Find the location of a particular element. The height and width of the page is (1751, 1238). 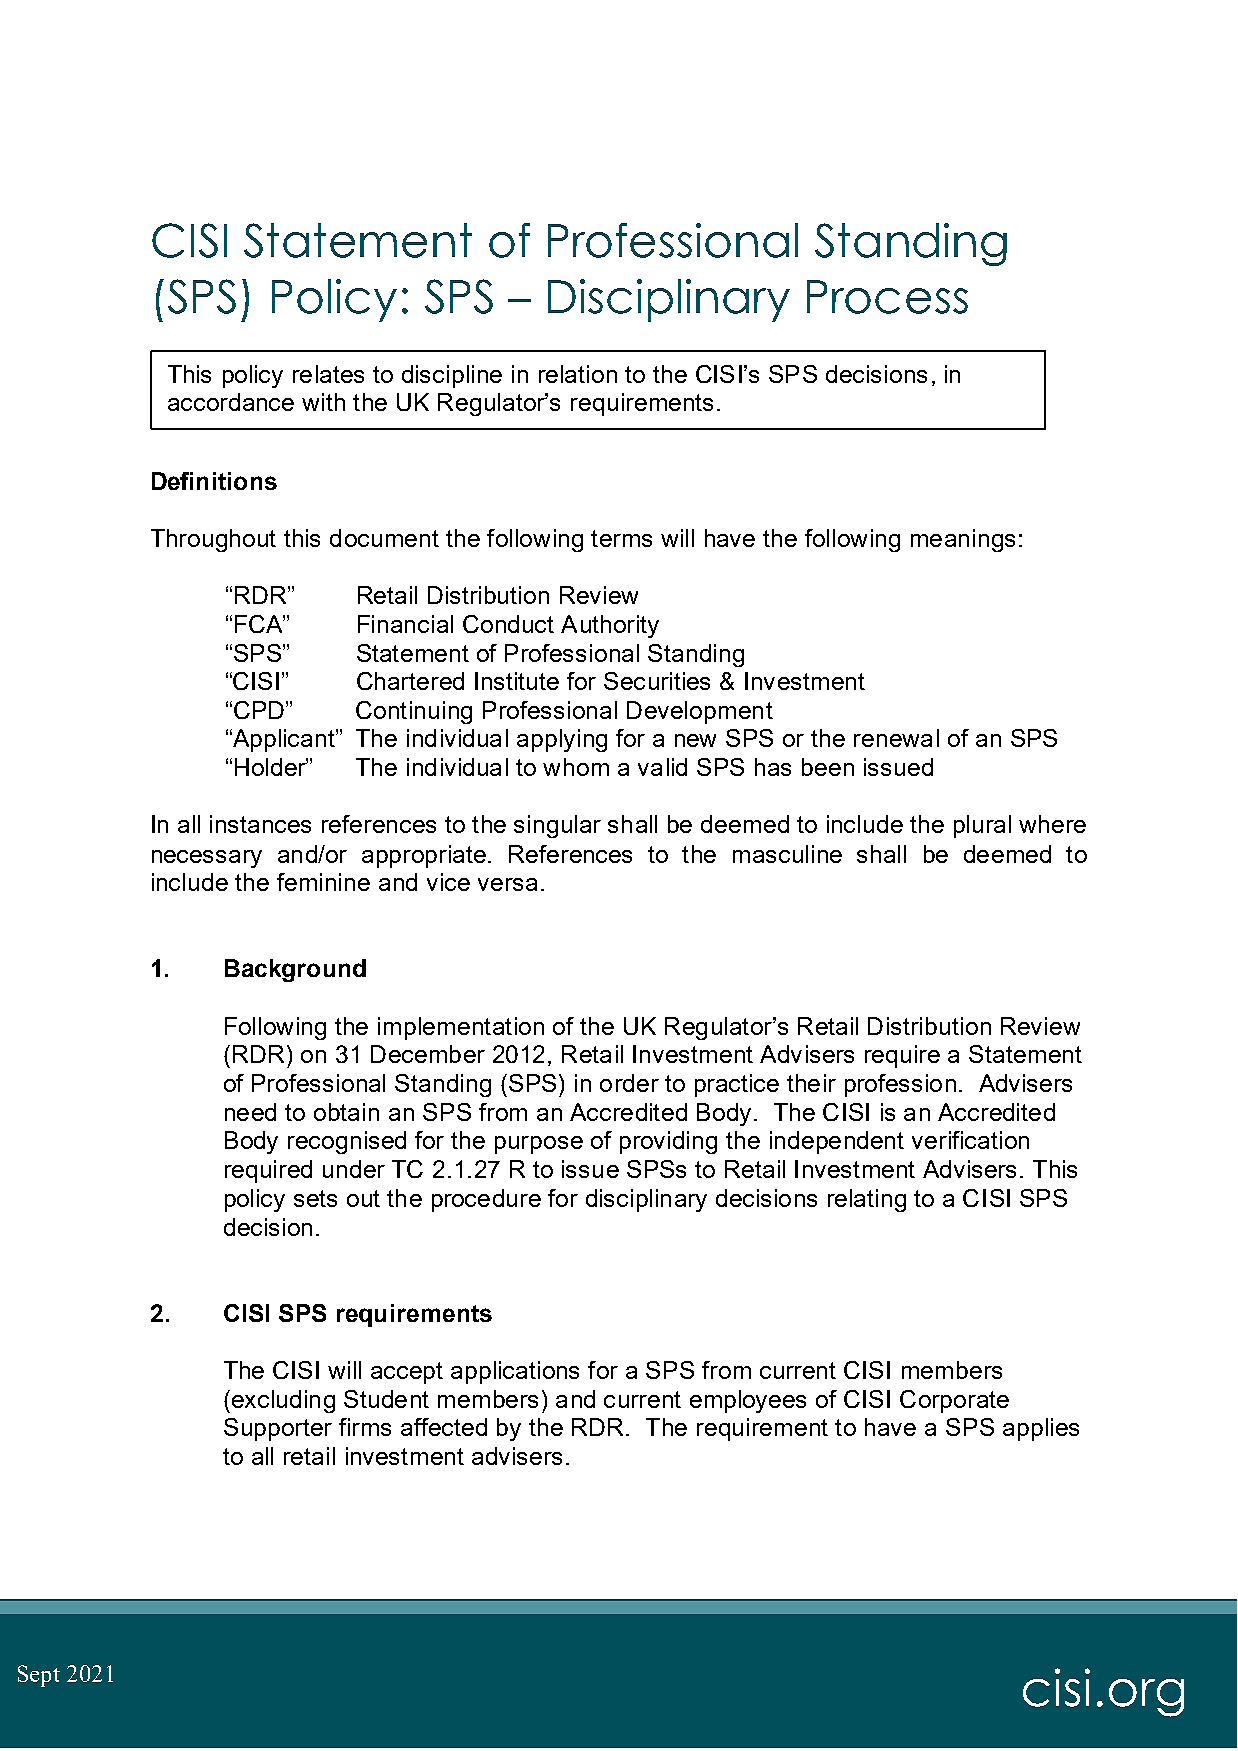

excluding is located at coordinates (283, 1401).
